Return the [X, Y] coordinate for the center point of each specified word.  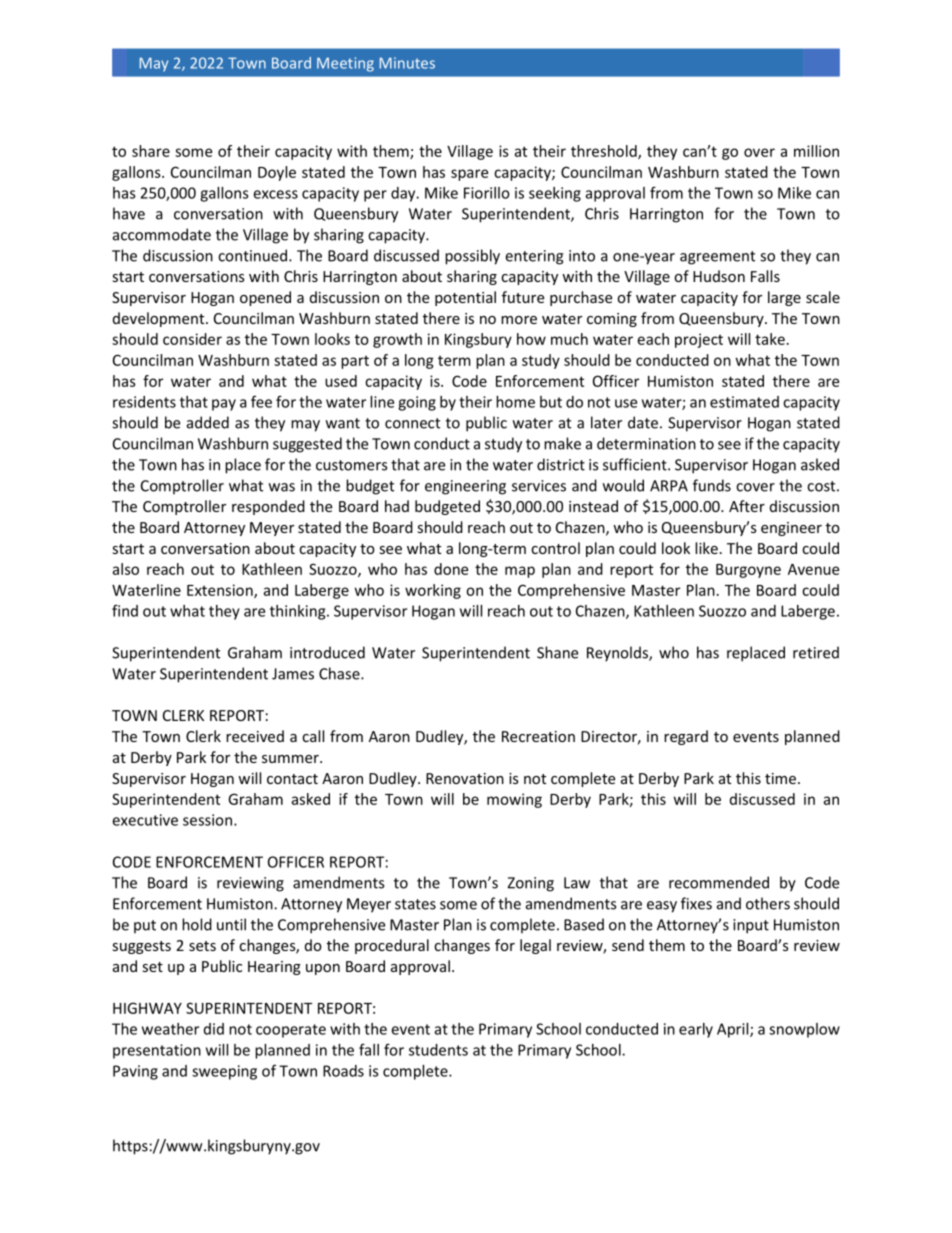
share [151, 151]
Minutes [407, 63]
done [451, 569]
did [214, 1029]
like [706, 548]
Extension [221, 591]
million [816, 151]
